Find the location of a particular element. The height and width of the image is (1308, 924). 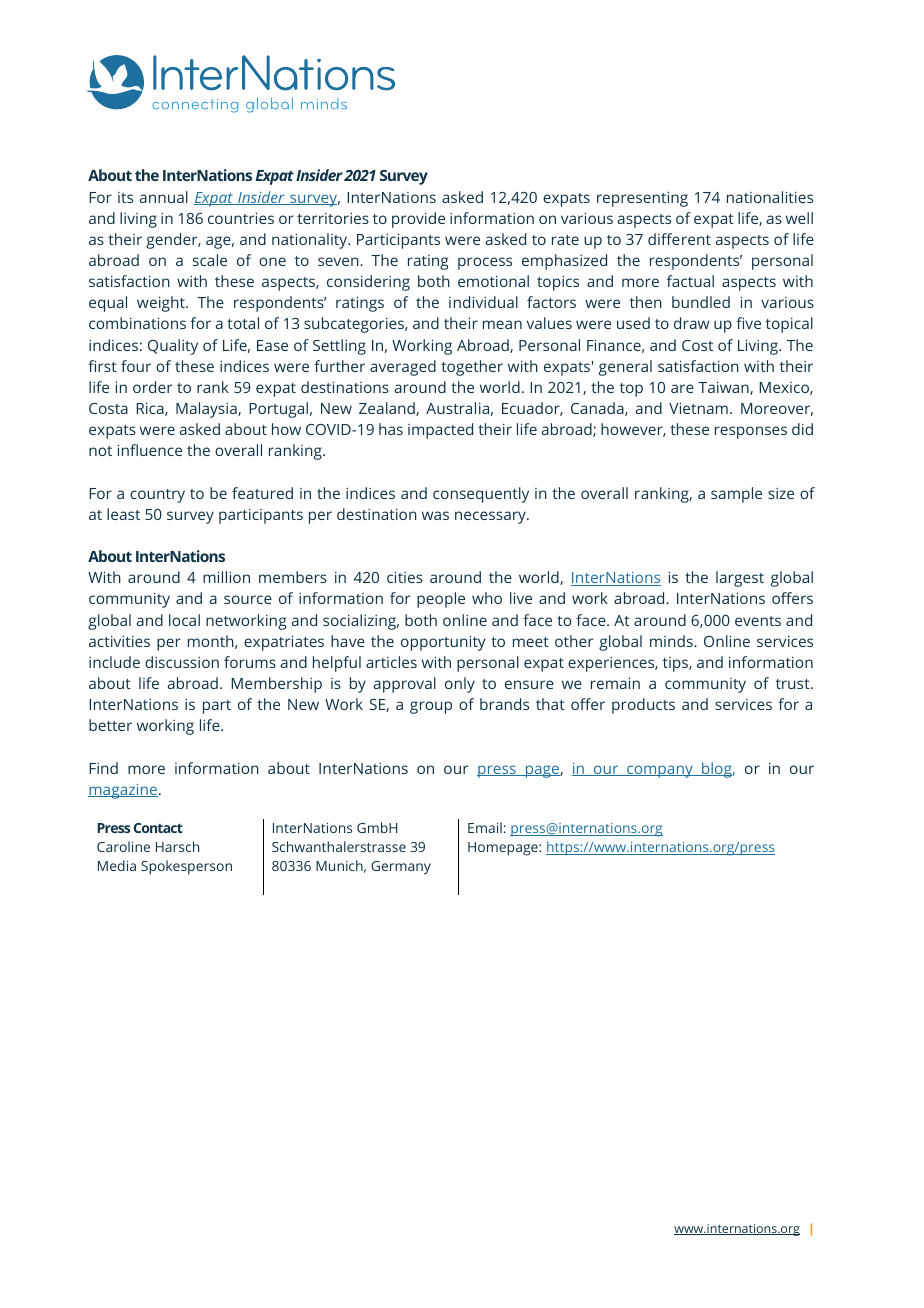

different is located at coordinates (679, 239).
